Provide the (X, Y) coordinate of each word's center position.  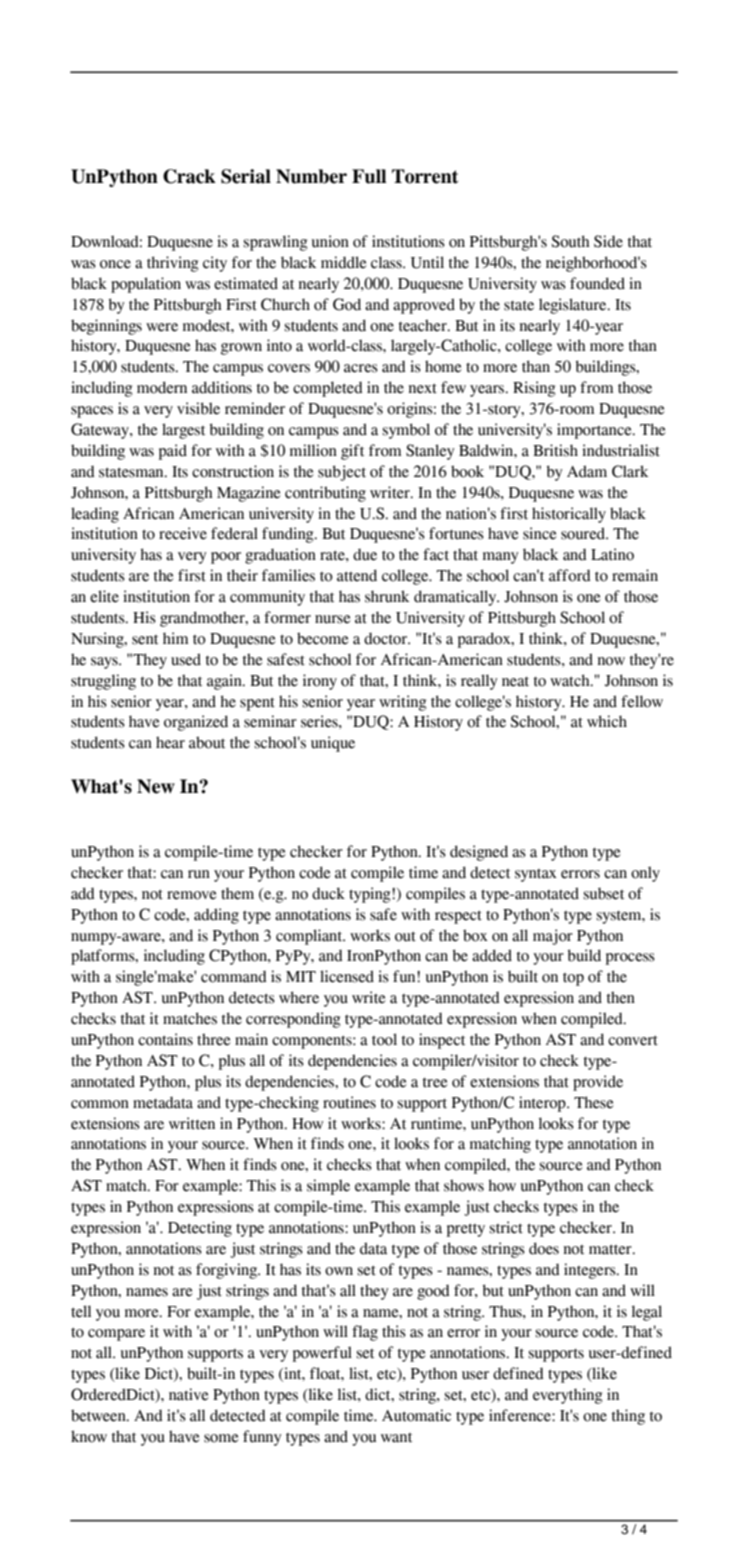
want (396, 1438)
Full (369, 176)
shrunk (387, 596)
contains (165, 1039)
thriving (173, 264)
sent (145, 640)
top (573, 979)
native (189, 1394)
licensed (347, 976)
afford (570, 575)
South (571, 241)
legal (647, 1313)
